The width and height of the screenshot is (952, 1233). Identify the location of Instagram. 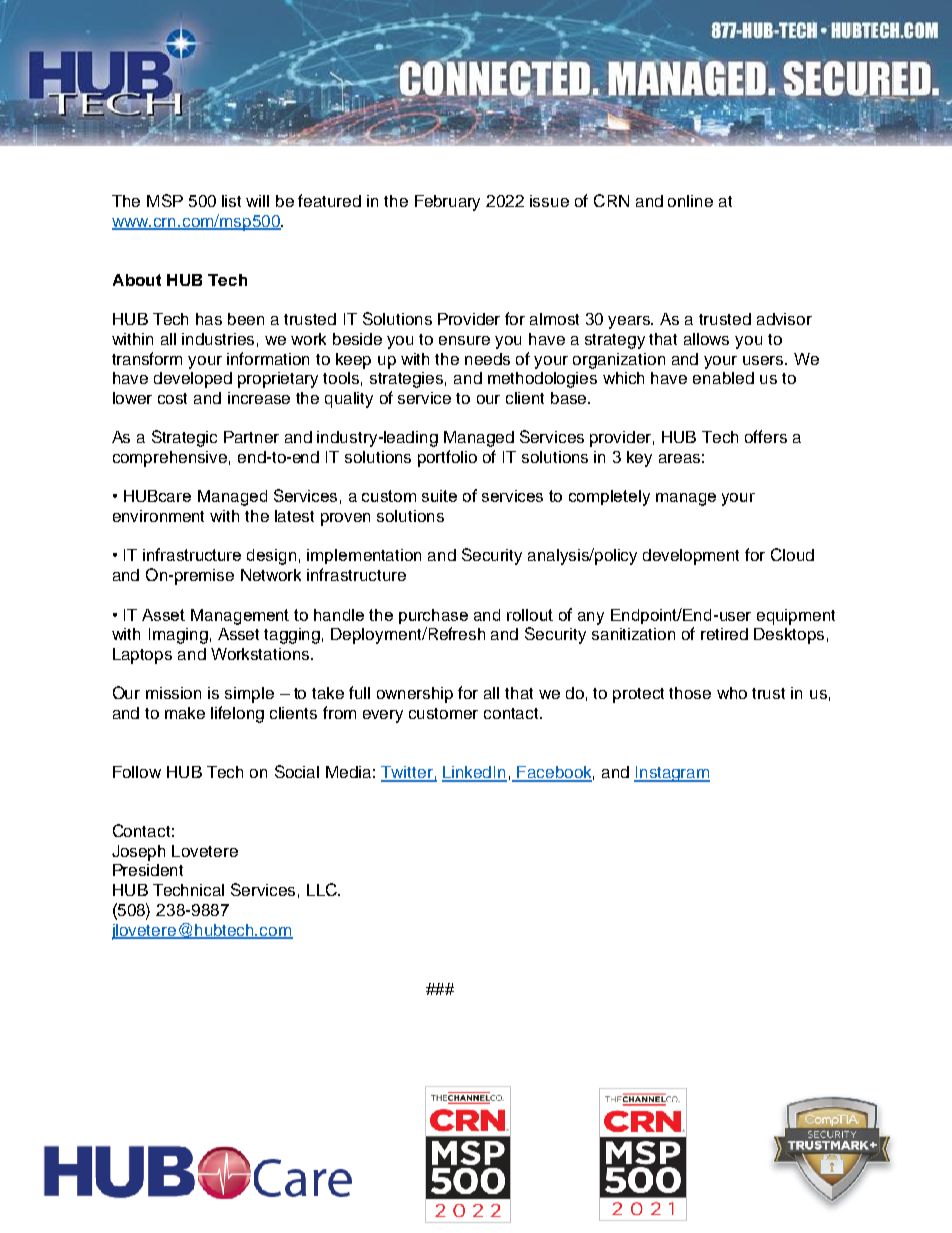
(672, 774).
